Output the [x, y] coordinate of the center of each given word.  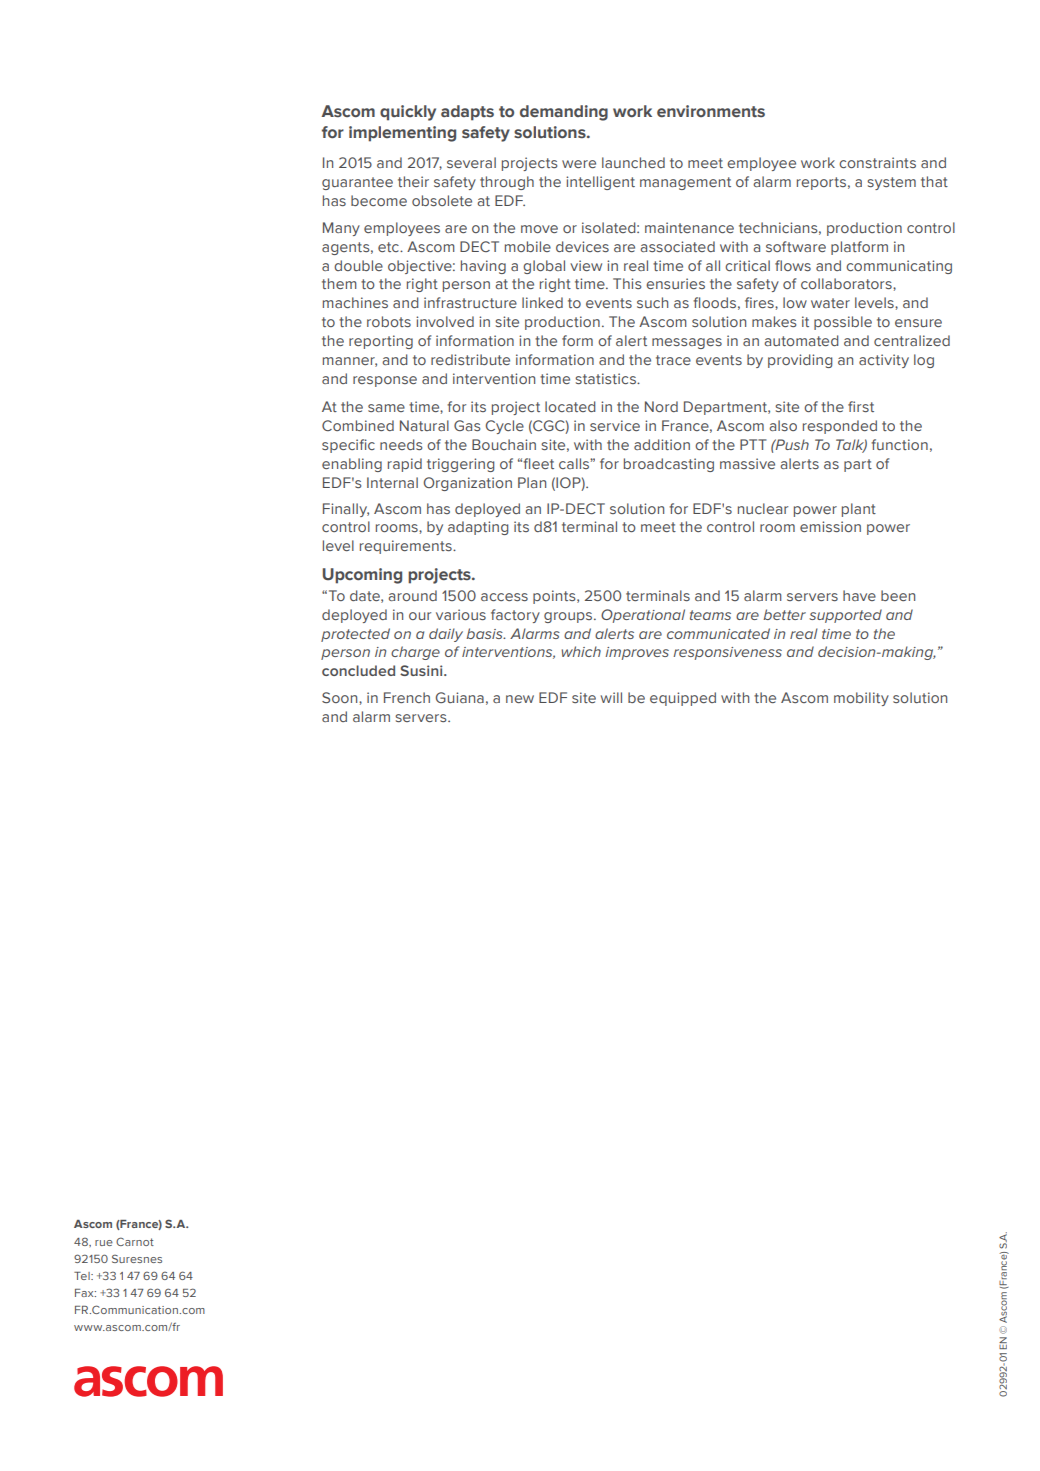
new [520, 699]
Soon [341, 697]
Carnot [135, 1241]
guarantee [357, 183]
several [471, 162]
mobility [861, 699]
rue [104, 1243]
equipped [683, 699]
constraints [877, 162]
